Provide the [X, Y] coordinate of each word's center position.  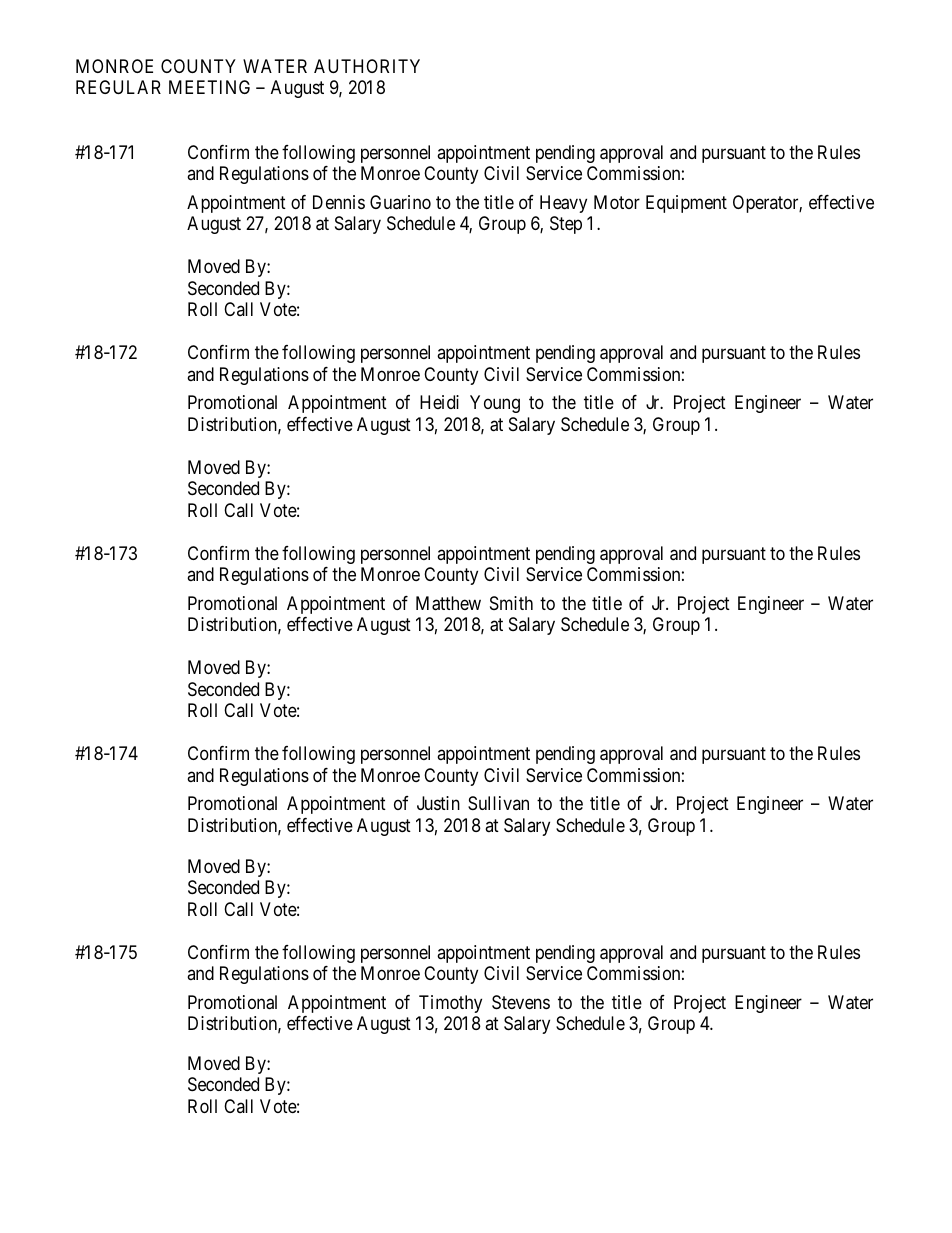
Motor [617, 202]
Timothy [450, 1004]
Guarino [400, 202]
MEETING [209, 87]
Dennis [339, 202]
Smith [511, 603]
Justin [438, 803]
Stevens [521, 1002]
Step [566, 225]
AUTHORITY [367, 66]
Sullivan [498, 803]
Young [495, 404]
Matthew [448, 603]
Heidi [439, 402]
